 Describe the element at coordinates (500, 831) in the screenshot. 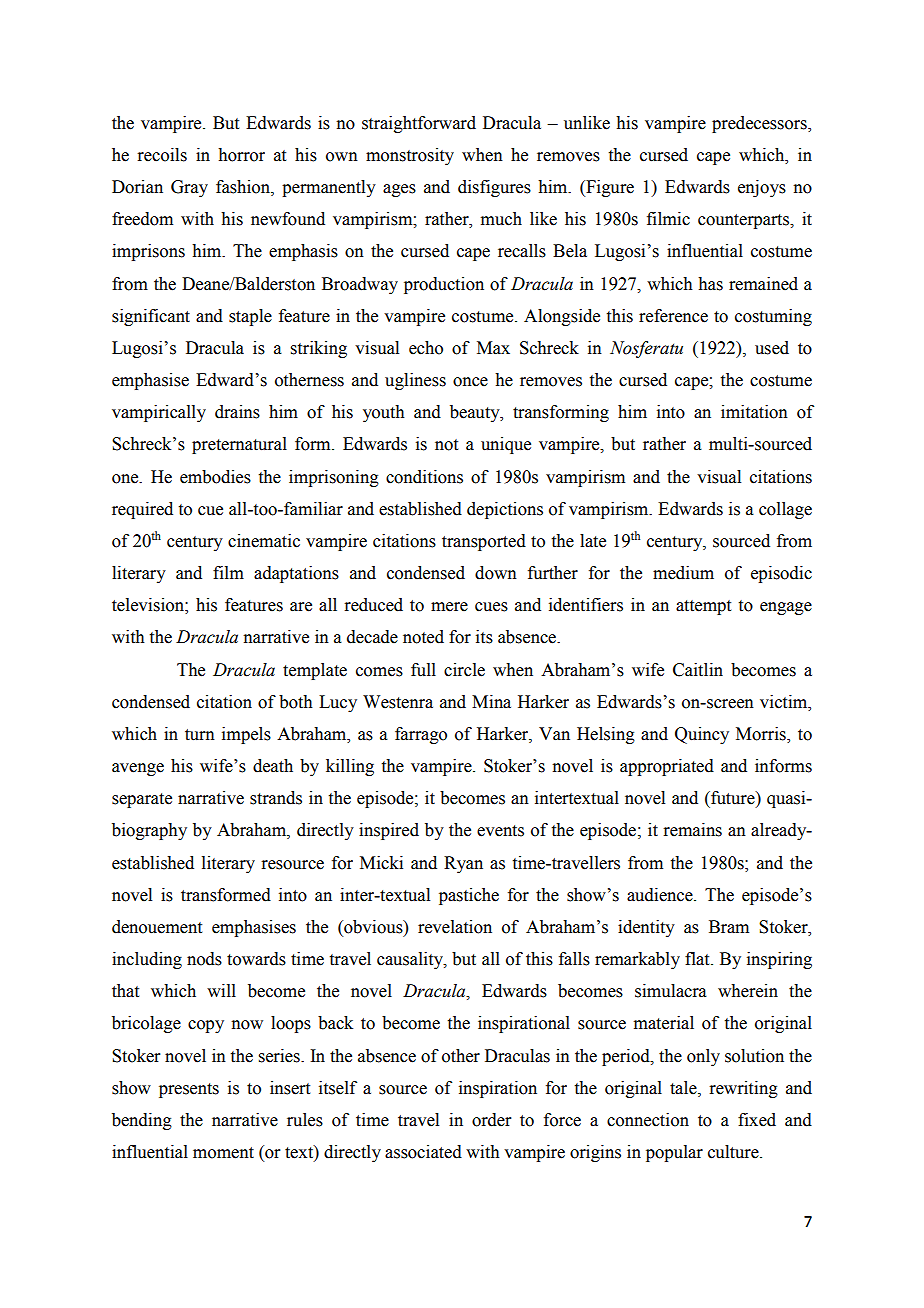

I see `events` at that location.
